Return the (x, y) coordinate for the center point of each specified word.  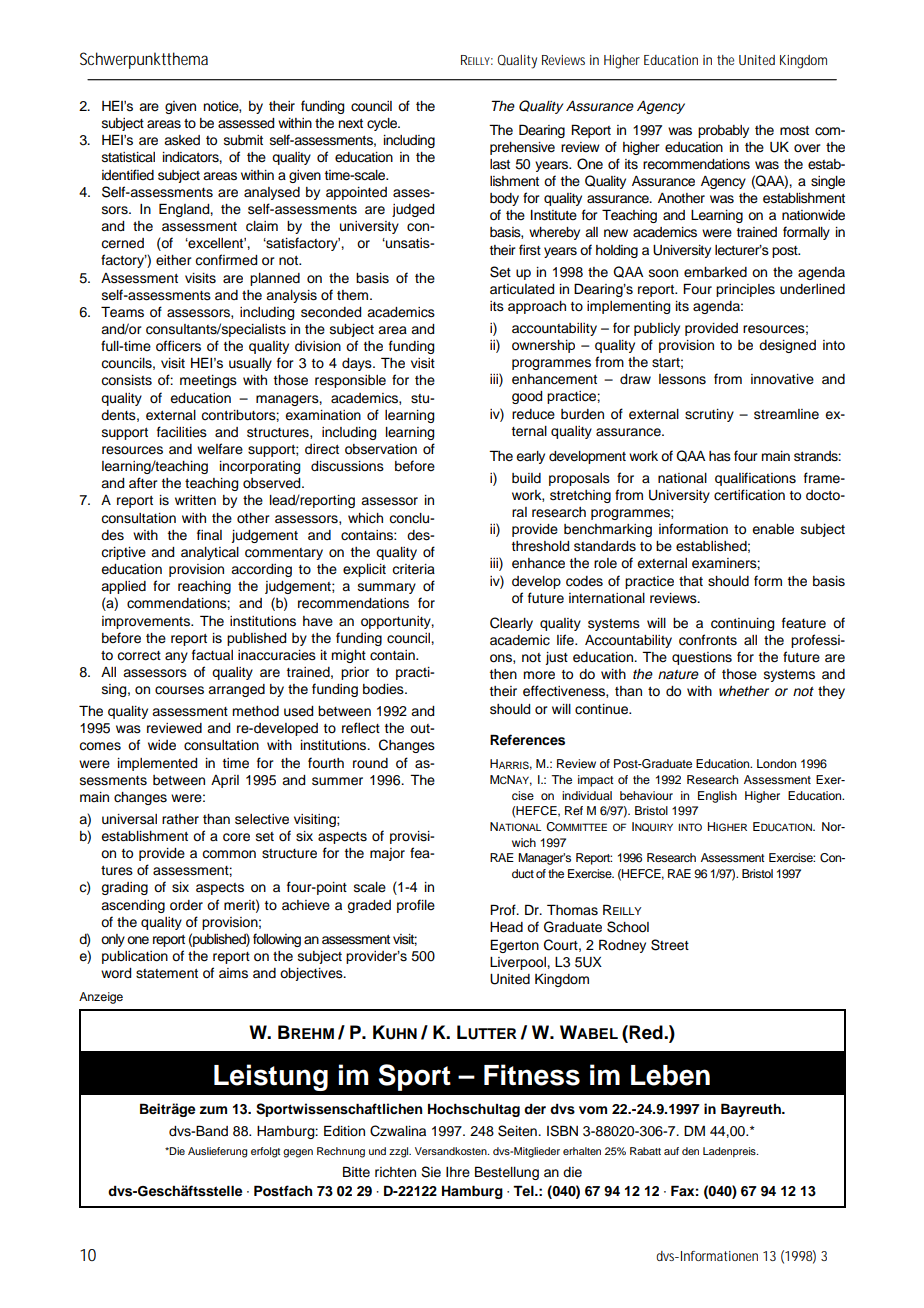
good (527, 397)
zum (213, 1110)
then (503, 674)
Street (670, 945)
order (186, 905)
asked (182, 140)
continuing (742, 624)
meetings (208, 381)
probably (723, 131)
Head (506, 927)
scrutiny (709, 415)
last (500, 164)
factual (212, 655)
